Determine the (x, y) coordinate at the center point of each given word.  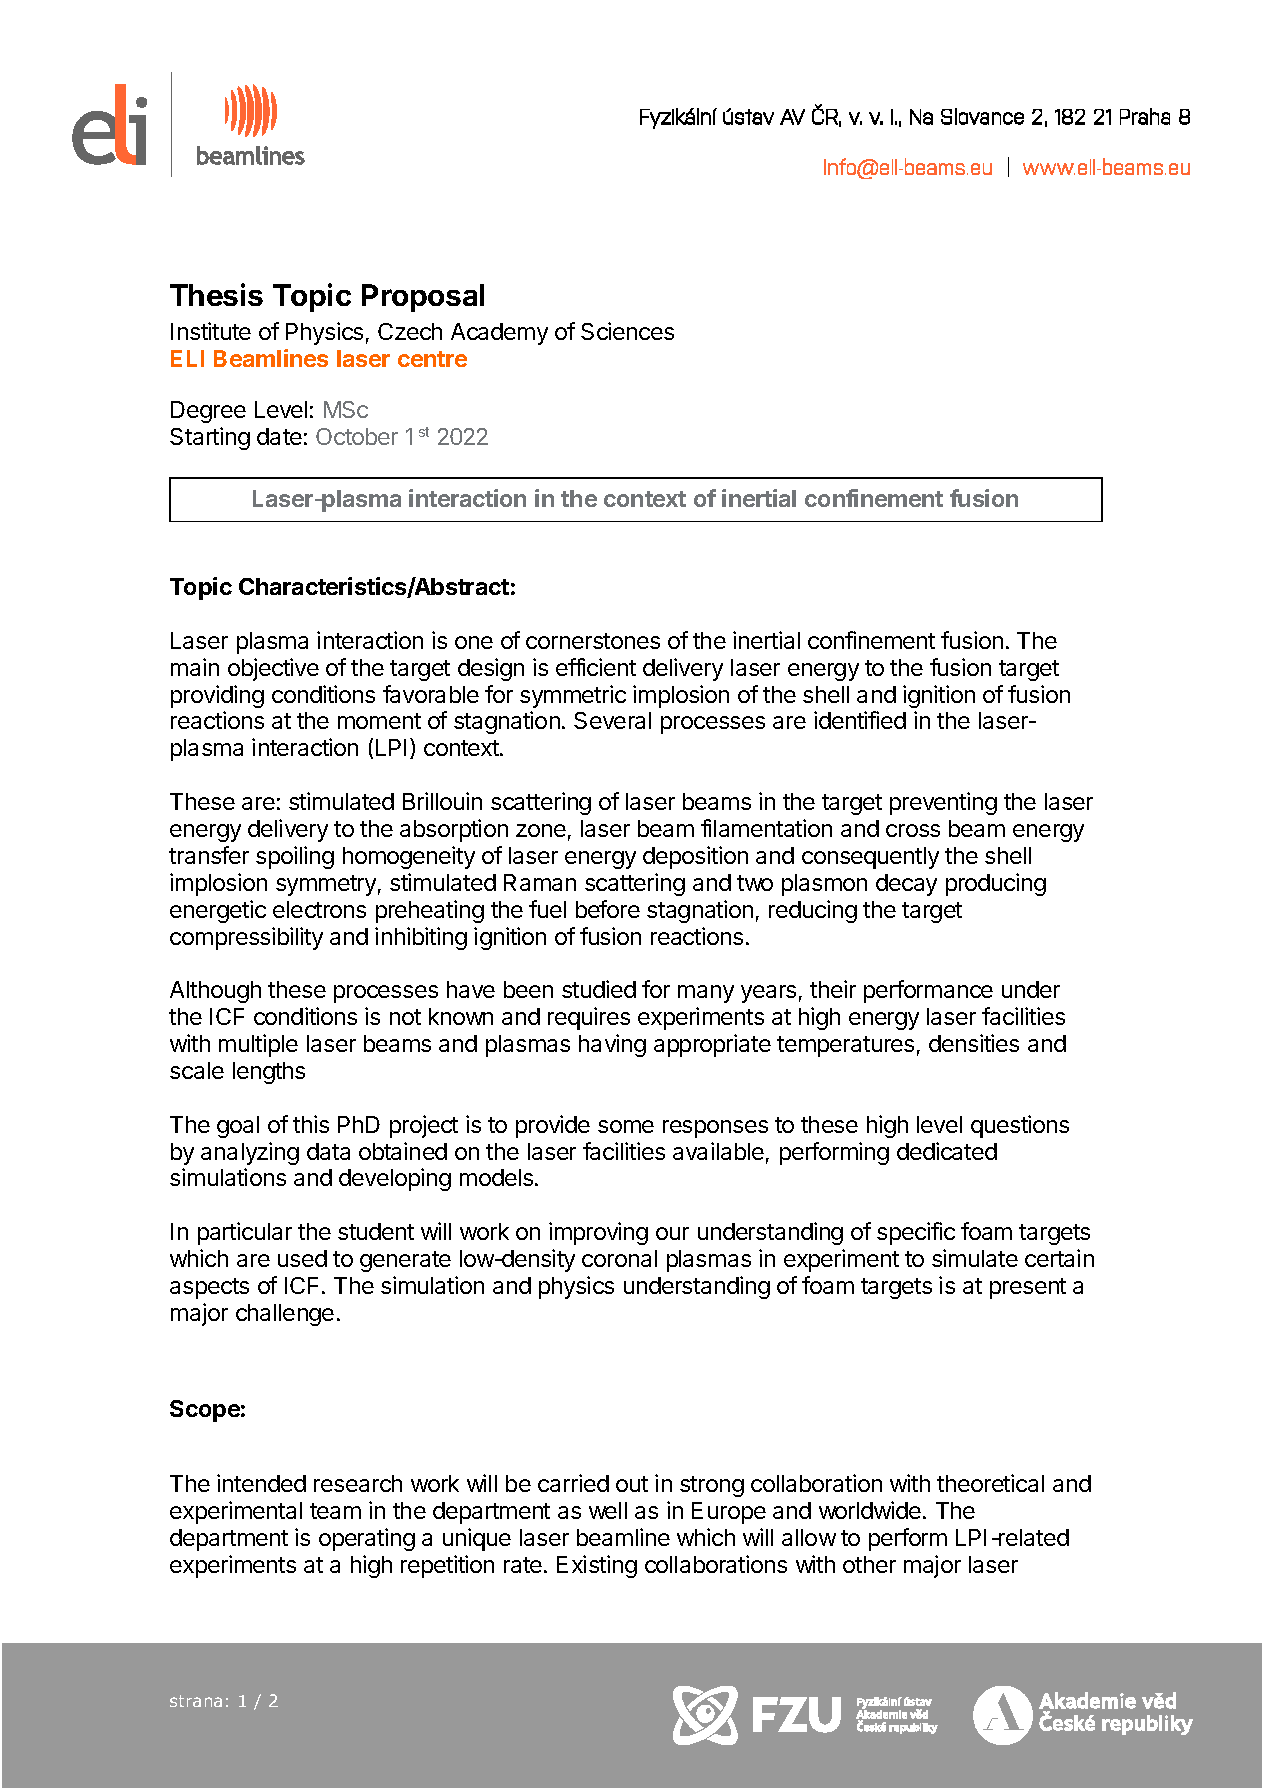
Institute (211, 331)
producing (996, 884)
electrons (319, 909)
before (608, 909)
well (608, 1510)
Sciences (627, 331)
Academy (499, 334)
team (335, 1511)
